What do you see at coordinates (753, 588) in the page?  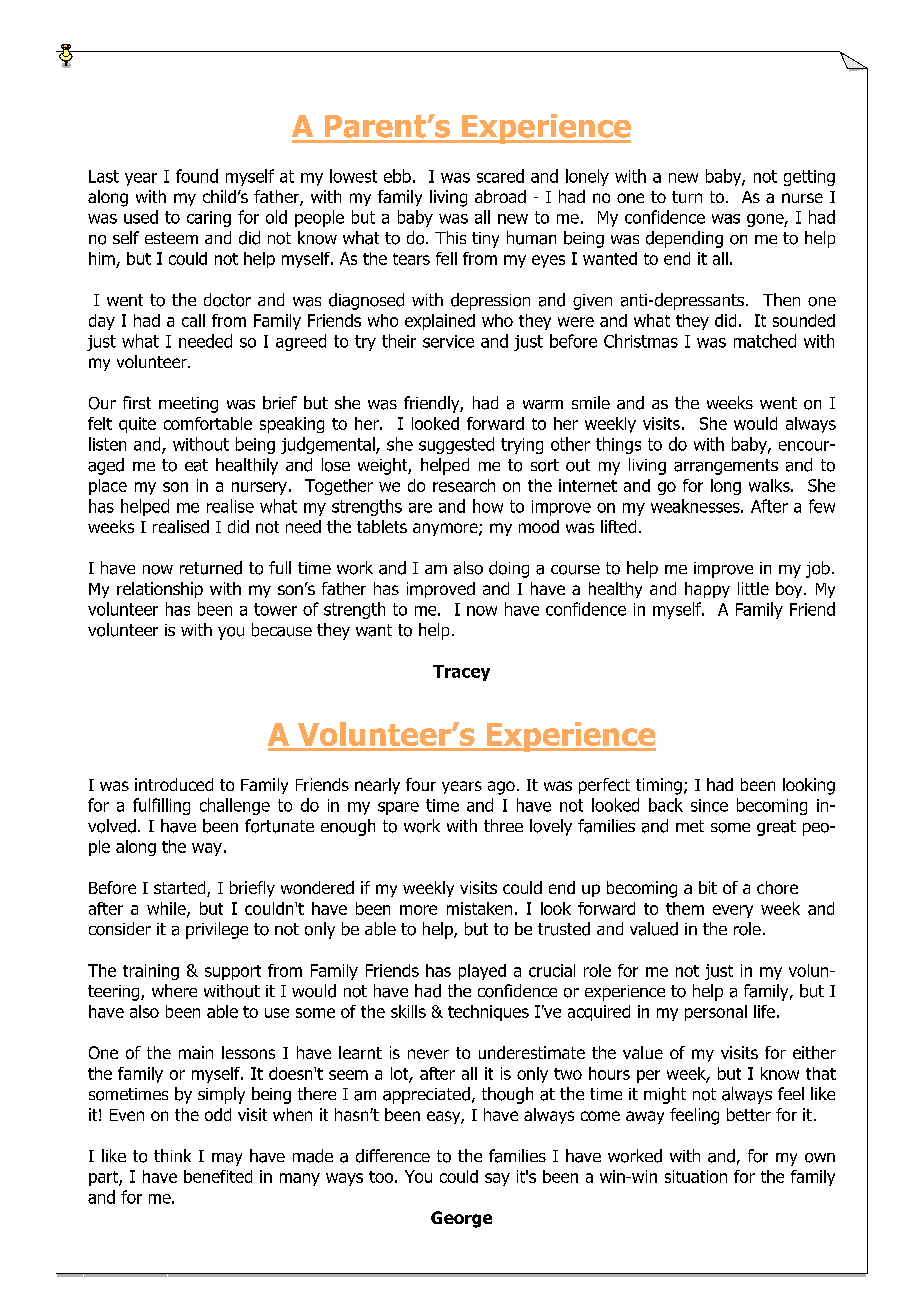 I see `little` at bounding box center [753, 588].
